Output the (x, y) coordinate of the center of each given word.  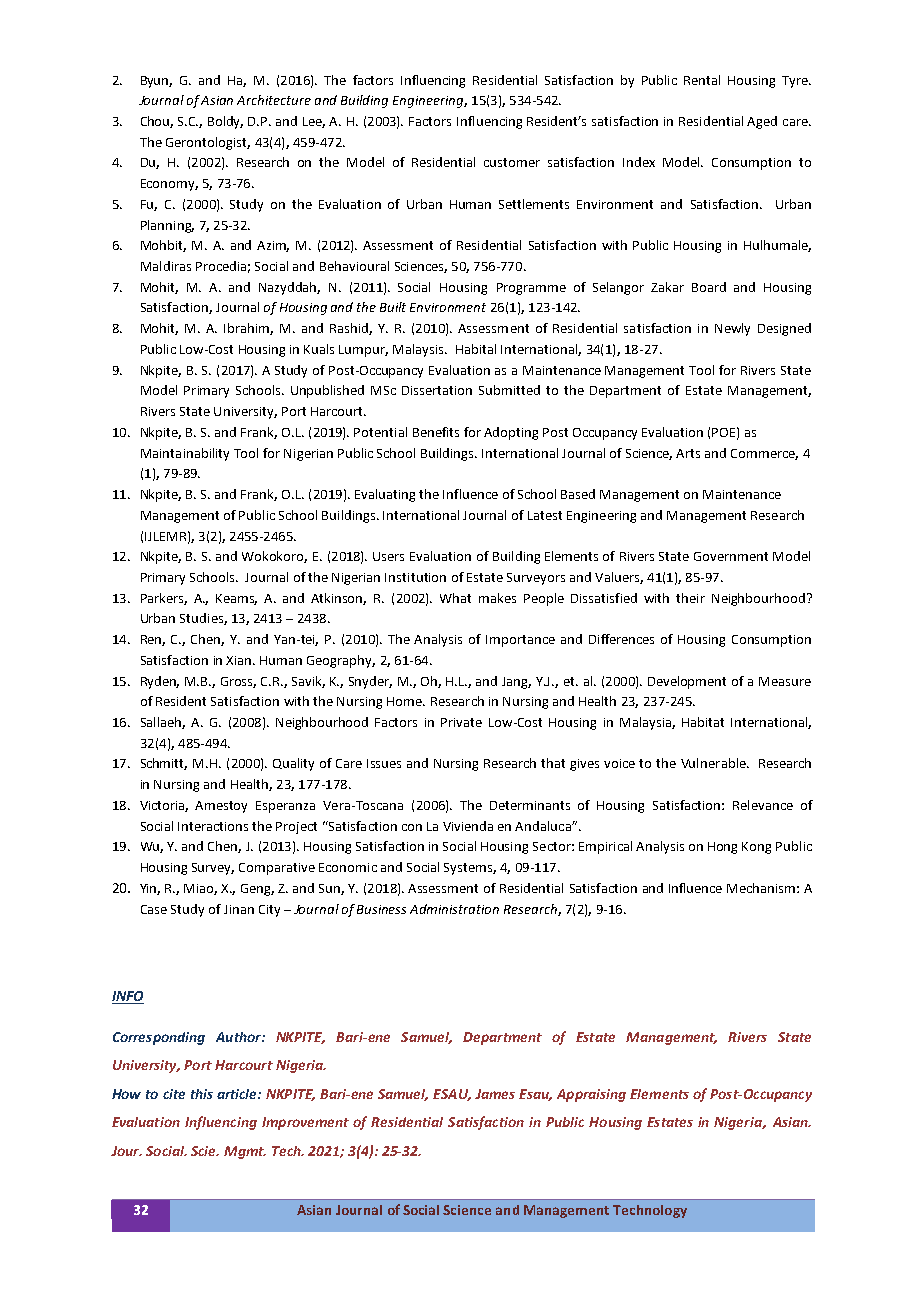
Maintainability (185, 454)
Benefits (436, 432)
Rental (702, 80)
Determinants (530, 805)
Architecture (274, 100)
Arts (688, 453)
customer (512, 162)
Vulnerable (714, 763)
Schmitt (164, 764)
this (202, 1094)
